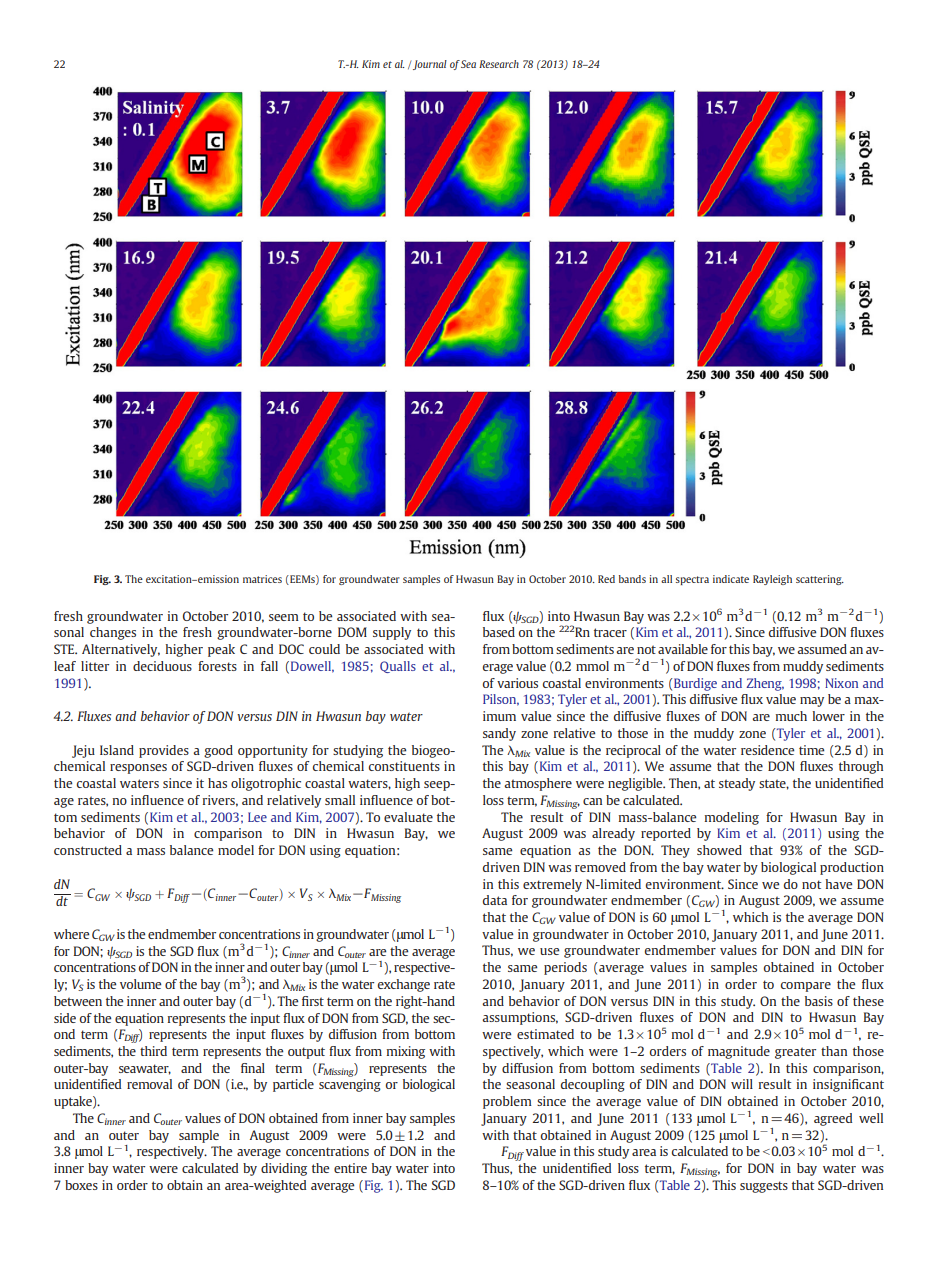  What do you see at coordinates (81, 1185) in the image?
I see `boxes` at bounding box center [81, 1185].
